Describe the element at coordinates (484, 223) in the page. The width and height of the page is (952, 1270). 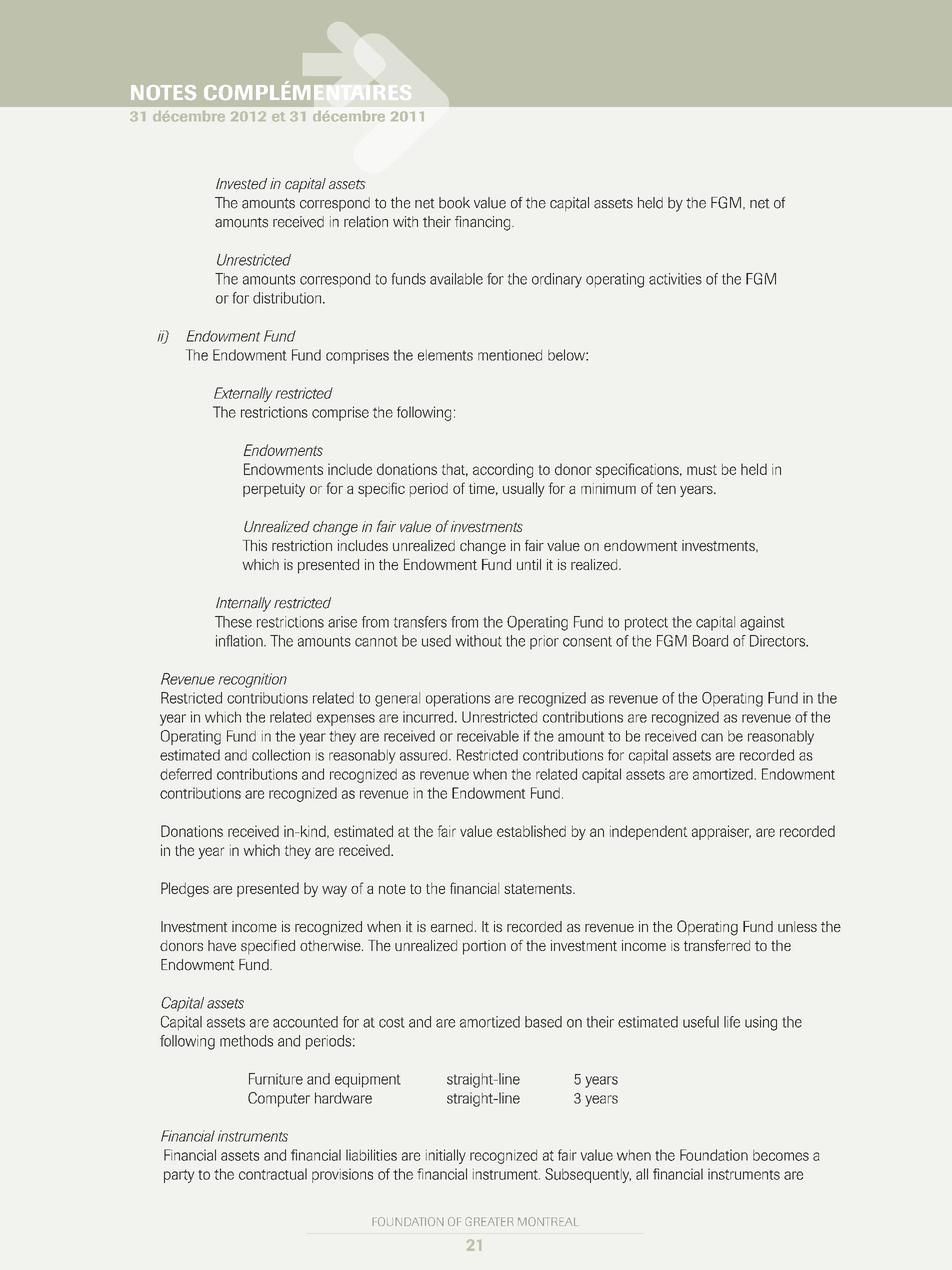
I see `financing` at that location.
